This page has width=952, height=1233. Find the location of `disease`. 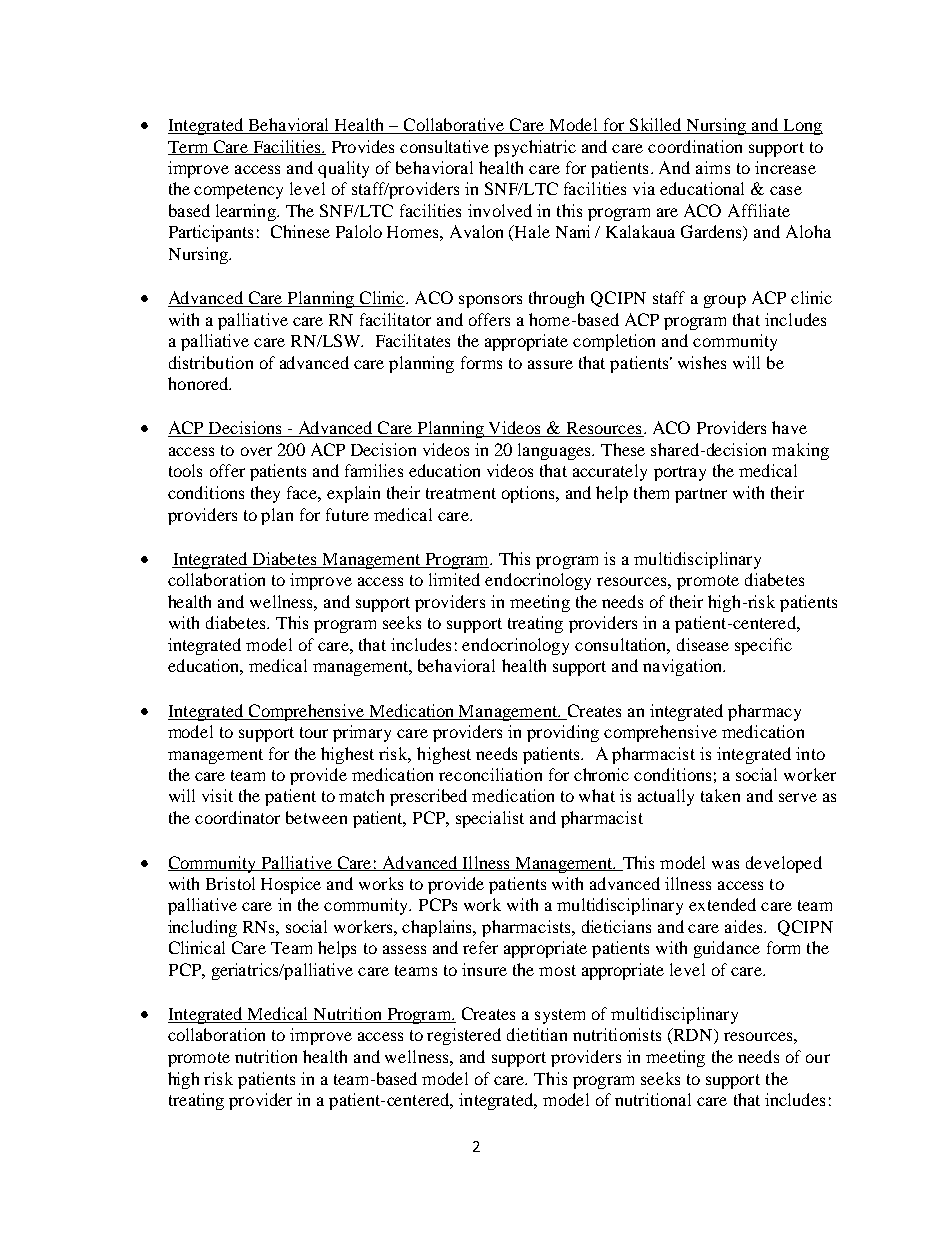

disease is located at coordinates (703, 644).
